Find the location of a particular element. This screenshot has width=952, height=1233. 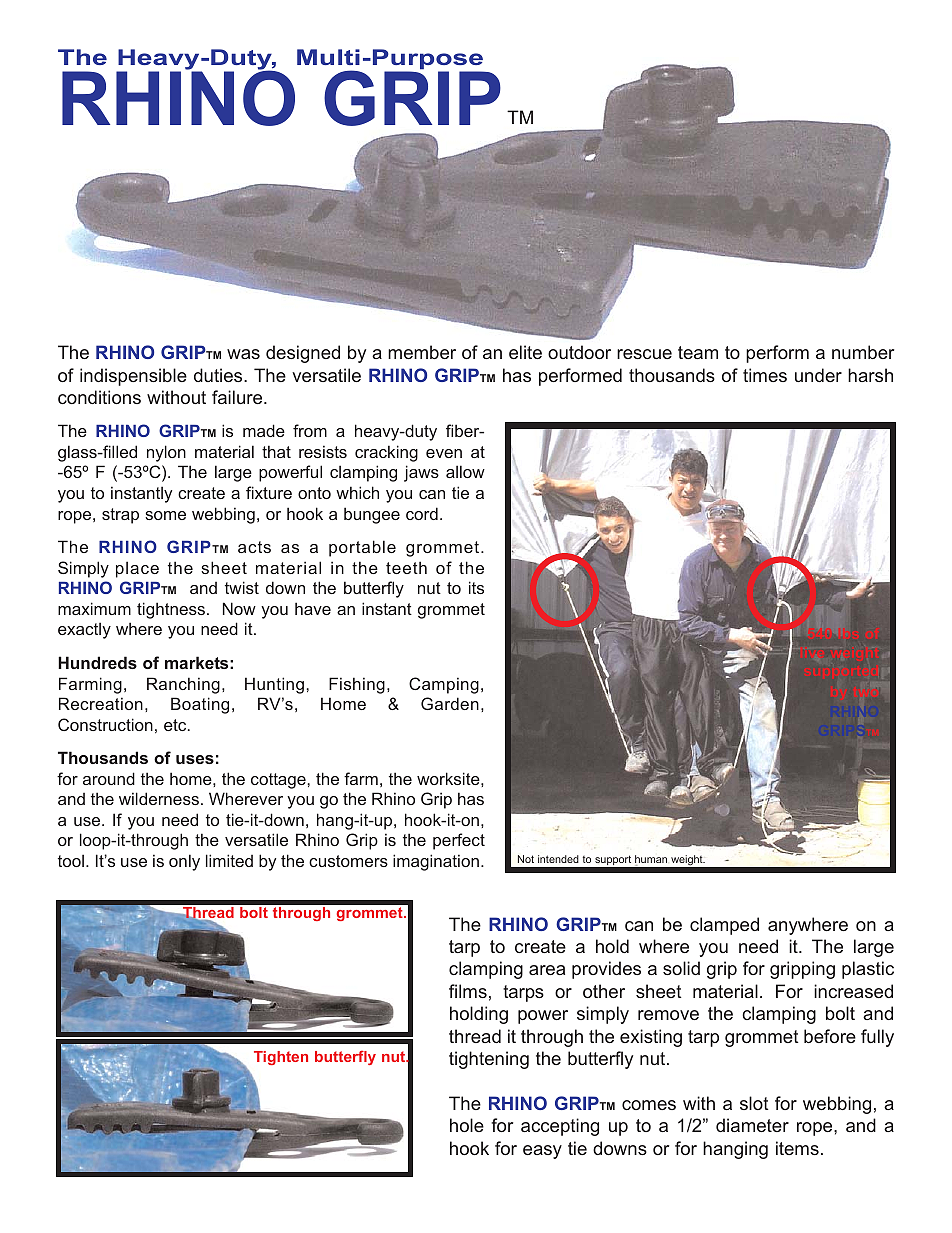

human is located at coordinates (651, 860).
